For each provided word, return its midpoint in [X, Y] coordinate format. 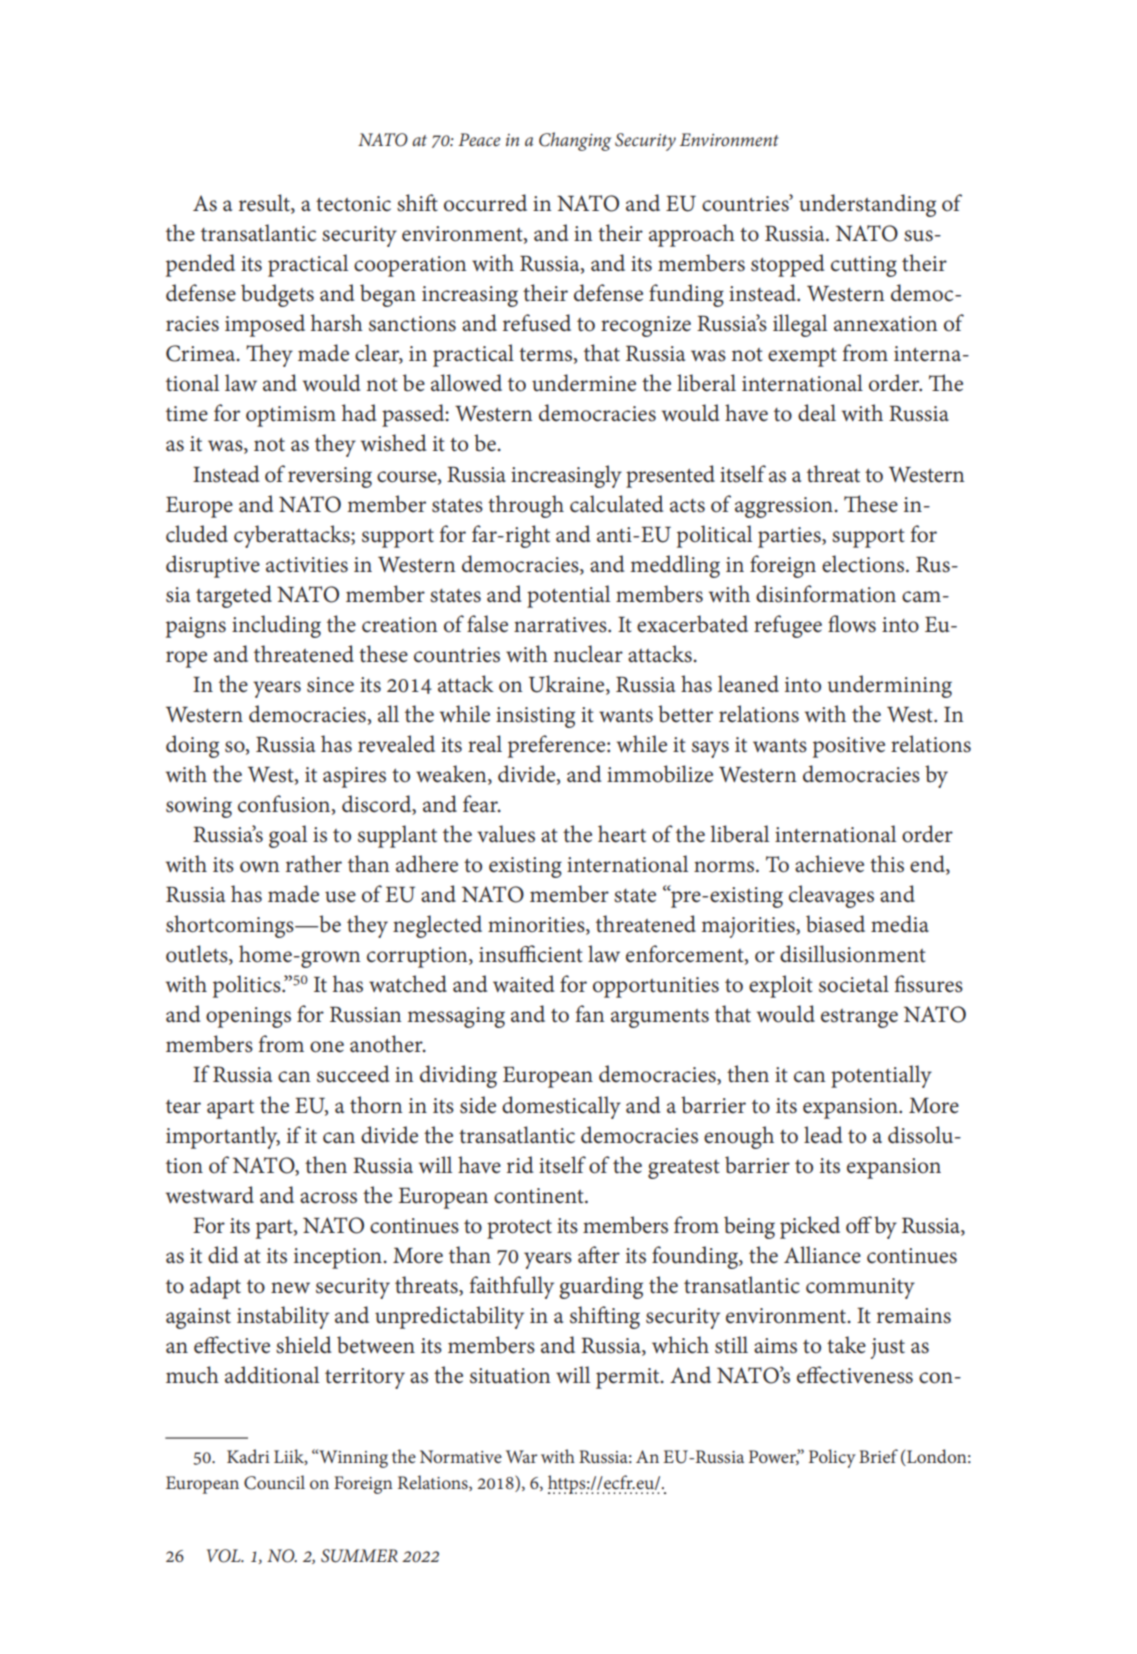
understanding [867, 205]
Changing [575, 141]
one [327, 1047]
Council [274, 1482]
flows [852, 624]
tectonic [353, 204]
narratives [561, 625]
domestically [561, 1107]
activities [307, 565]
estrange [859, 1018]
